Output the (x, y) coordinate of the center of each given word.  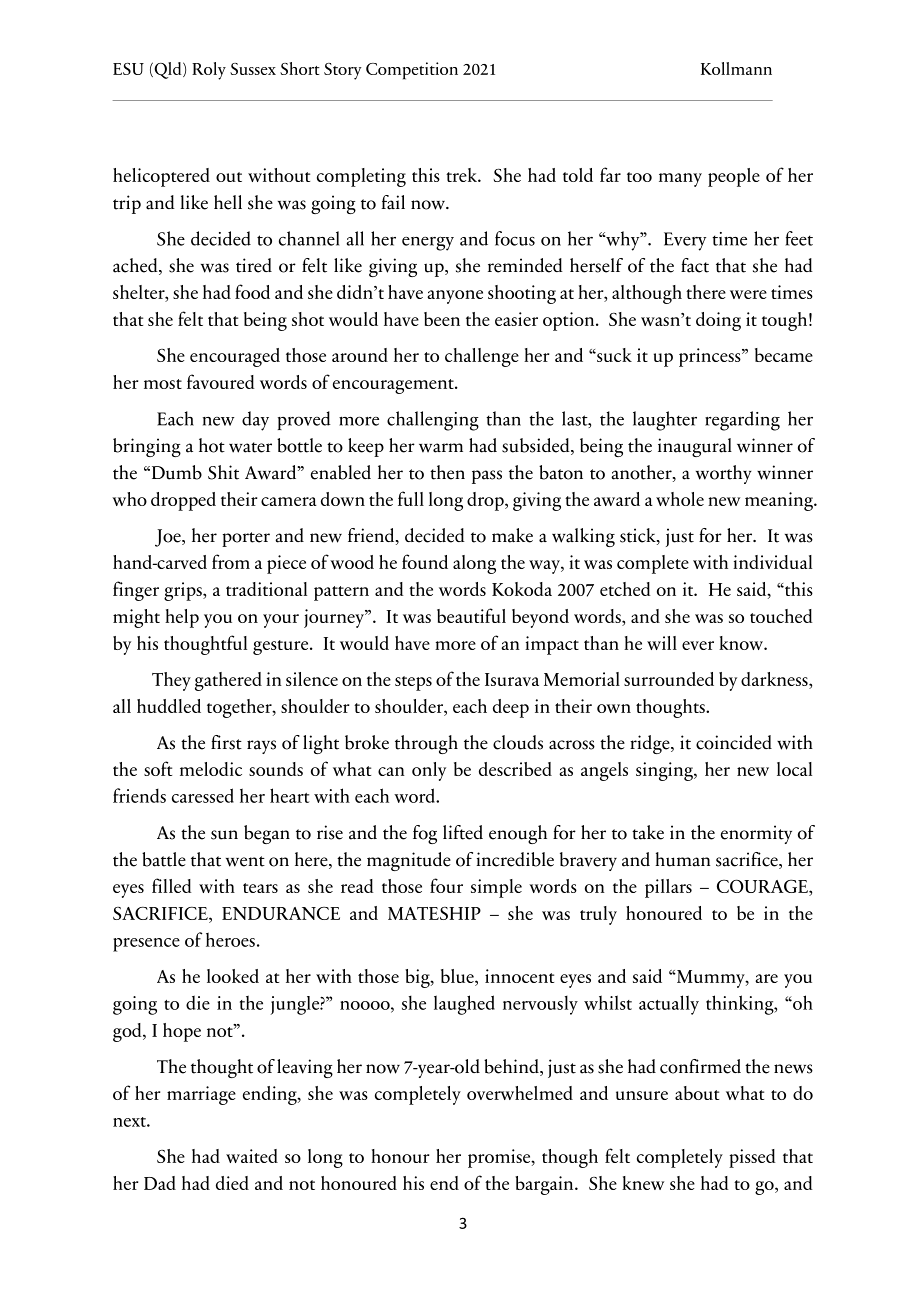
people (734, 177)
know (742, 643)
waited (252, 1156)
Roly (209, 71)
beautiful (471, 615)
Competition (412, 71)
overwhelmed (520, 1093)
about (697, 1093)
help (182, 618)
